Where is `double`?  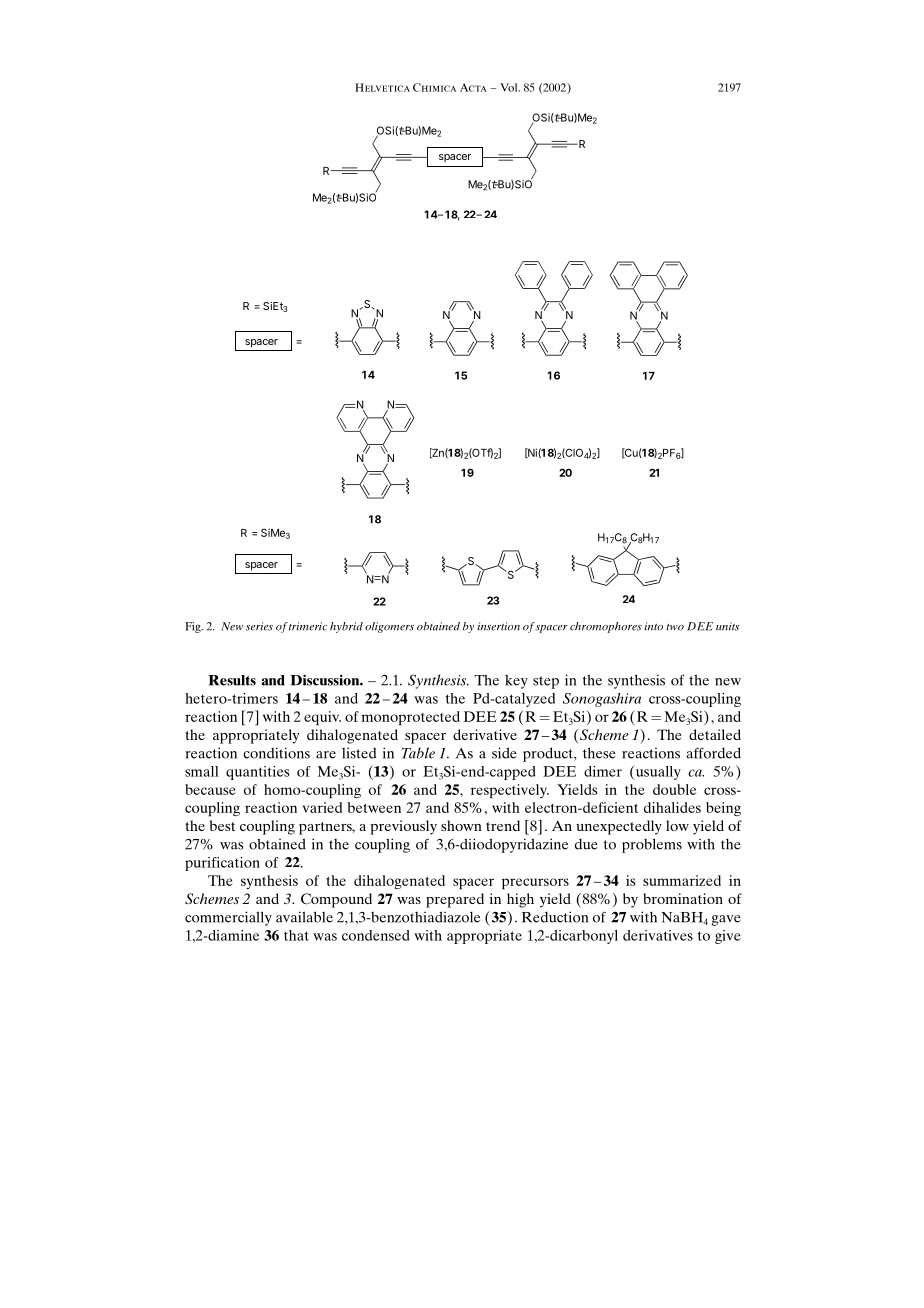
double is located at coordinates (674, 789).
